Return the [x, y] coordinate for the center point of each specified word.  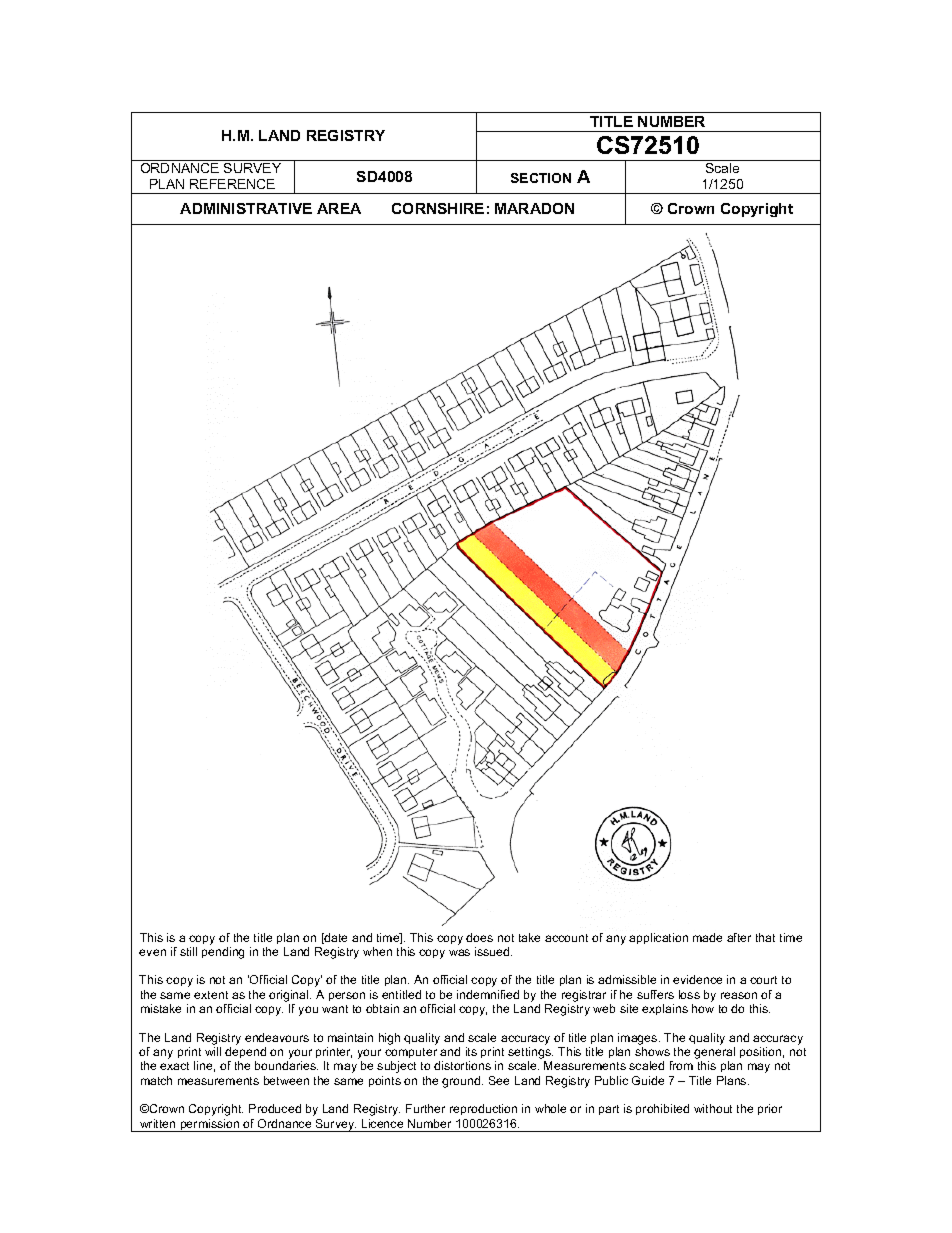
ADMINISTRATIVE [246, 208]
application [658, 938]
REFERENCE [232, 184]
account [566, 938]
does [479, 937]
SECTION [541, 178]
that [765, 937]
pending [223, 953]
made [707, 937]
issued [493, 951]
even [152, 952]
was [459, 952]
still [188, 951]
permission [210, 1125]
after [739, 937]
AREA [339, 208]
